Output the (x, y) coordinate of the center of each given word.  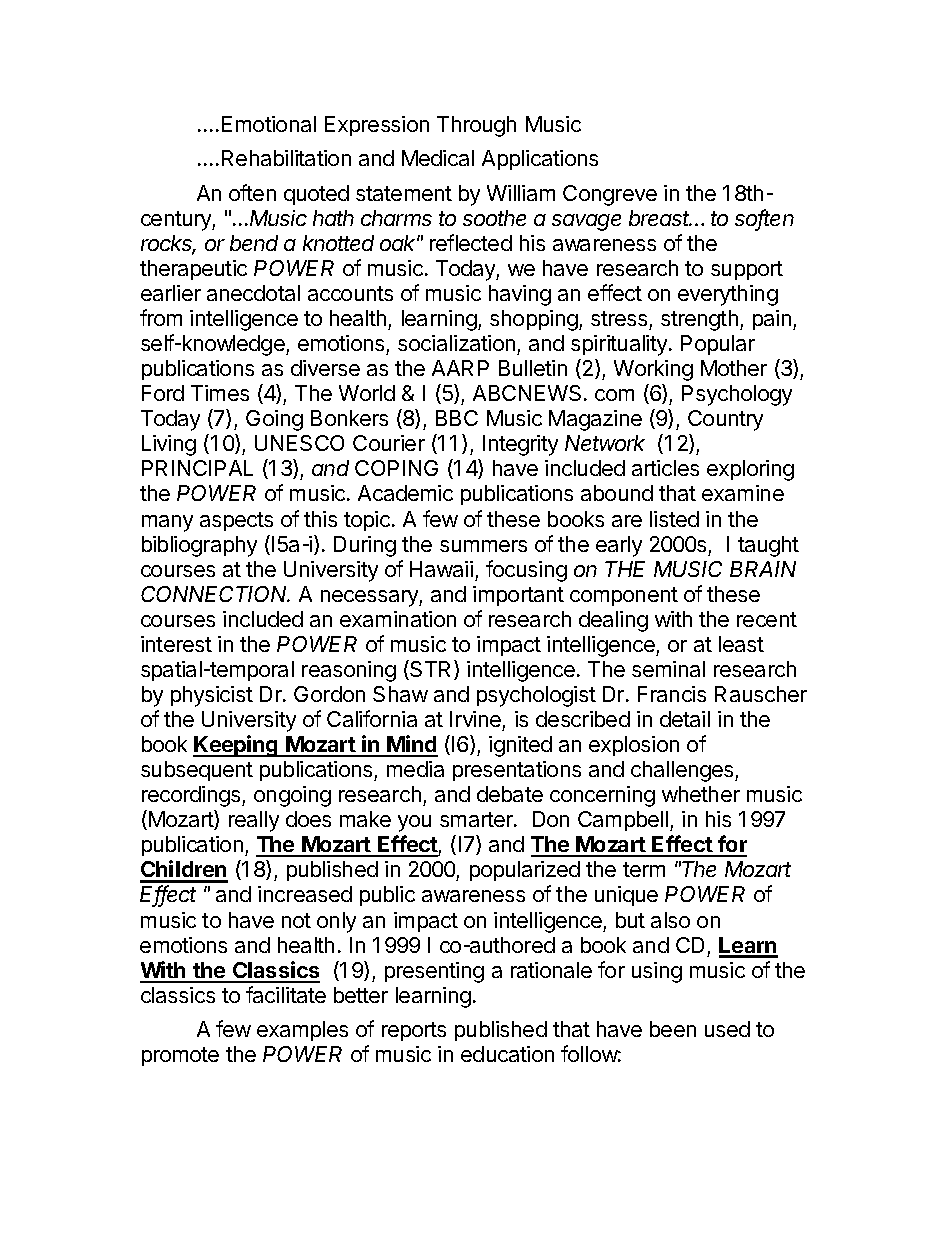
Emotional (269, 124)
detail (685, 719)
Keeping (236, 746)
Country (725, 420)
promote (180, 1056)
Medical (438, 158)
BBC (457, 418)
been (673, 1029)
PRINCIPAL (197, 468)
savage (586, 222)
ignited (520, 746)
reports (414, 1031)
